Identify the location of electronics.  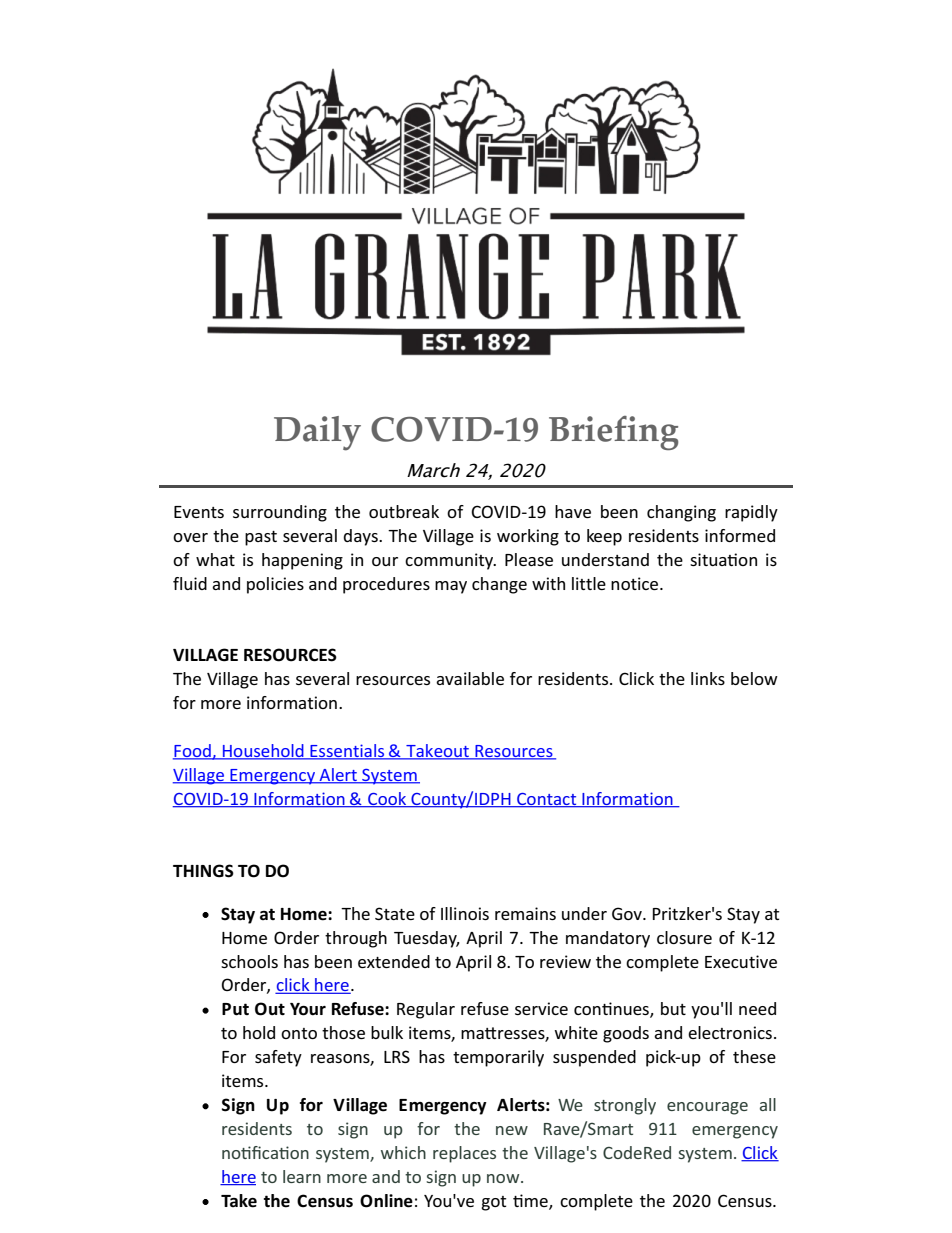
(730, 1032).
